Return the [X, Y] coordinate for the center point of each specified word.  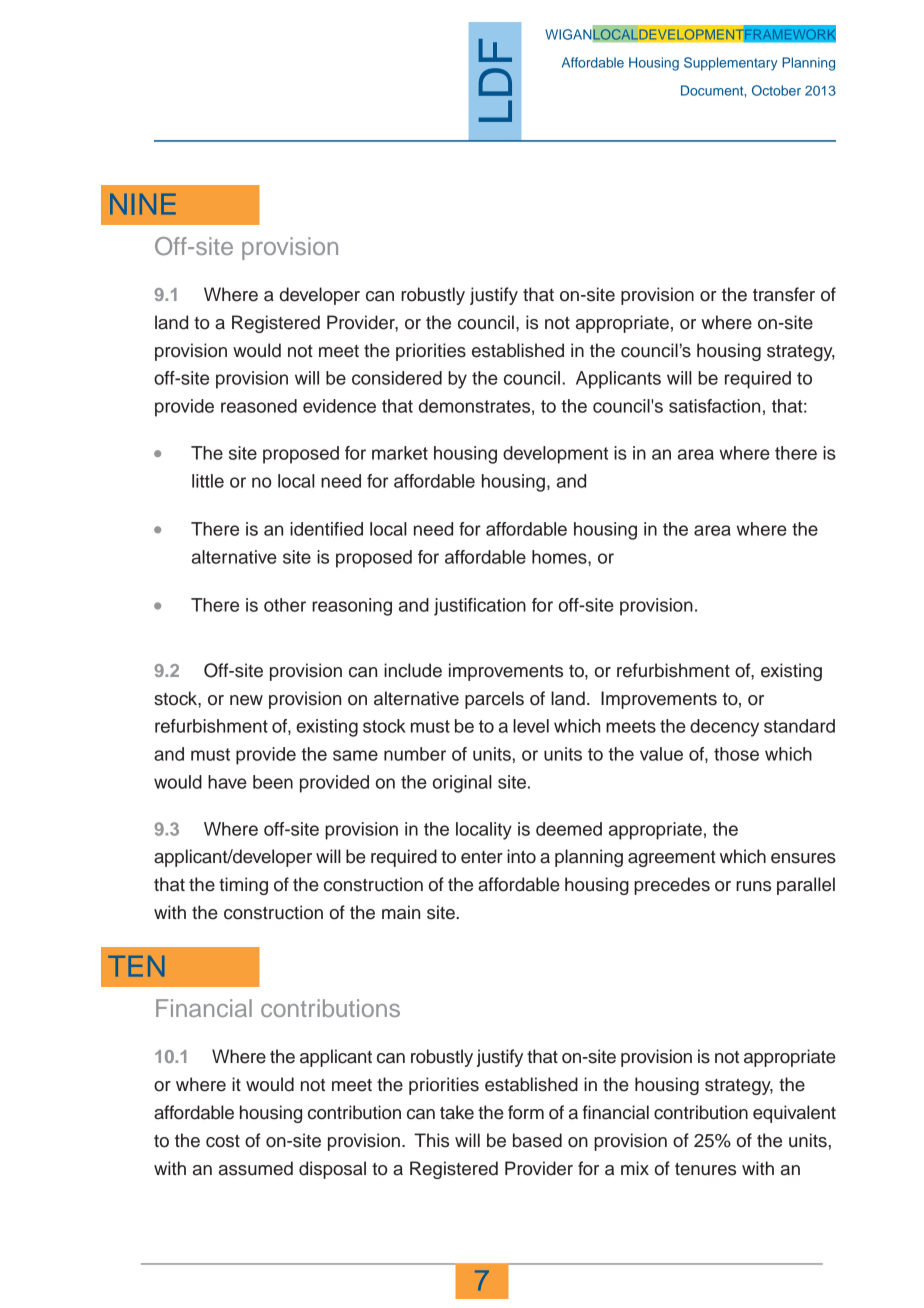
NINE [143, 204]
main [401, 912]
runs [753, 886]
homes [560, 557]
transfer [784, 294]
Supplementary [731, 64]
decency [724, 728]
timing [243, 886]
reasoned [259, 406]
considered [397, 378]
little [208, 481]
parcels [494, 700]
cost [223, 1141]
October [776, 90]
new [246, 700]
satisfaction [714, 406]
